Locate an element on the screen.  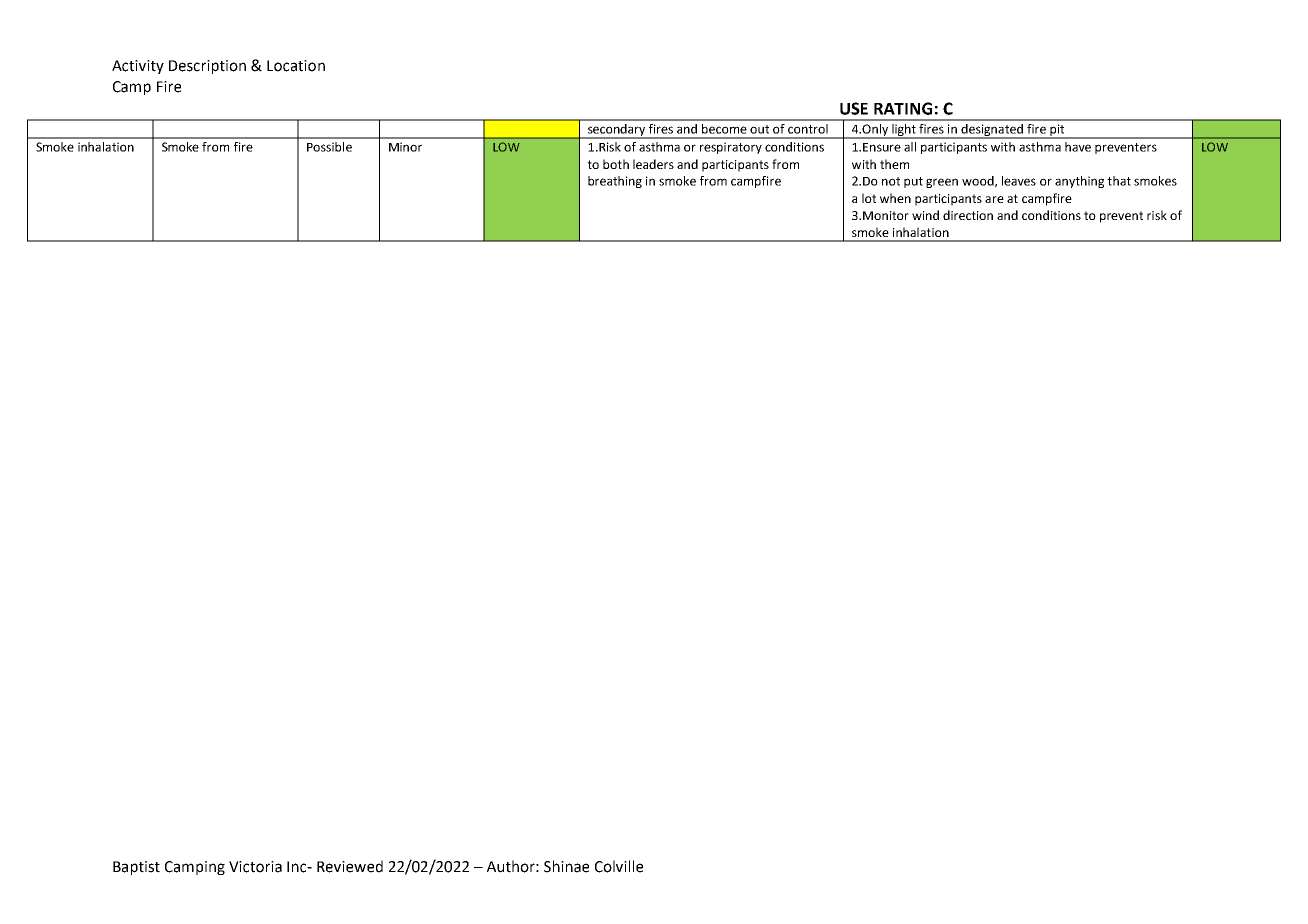
Location is located at coordinates (296, 66).
